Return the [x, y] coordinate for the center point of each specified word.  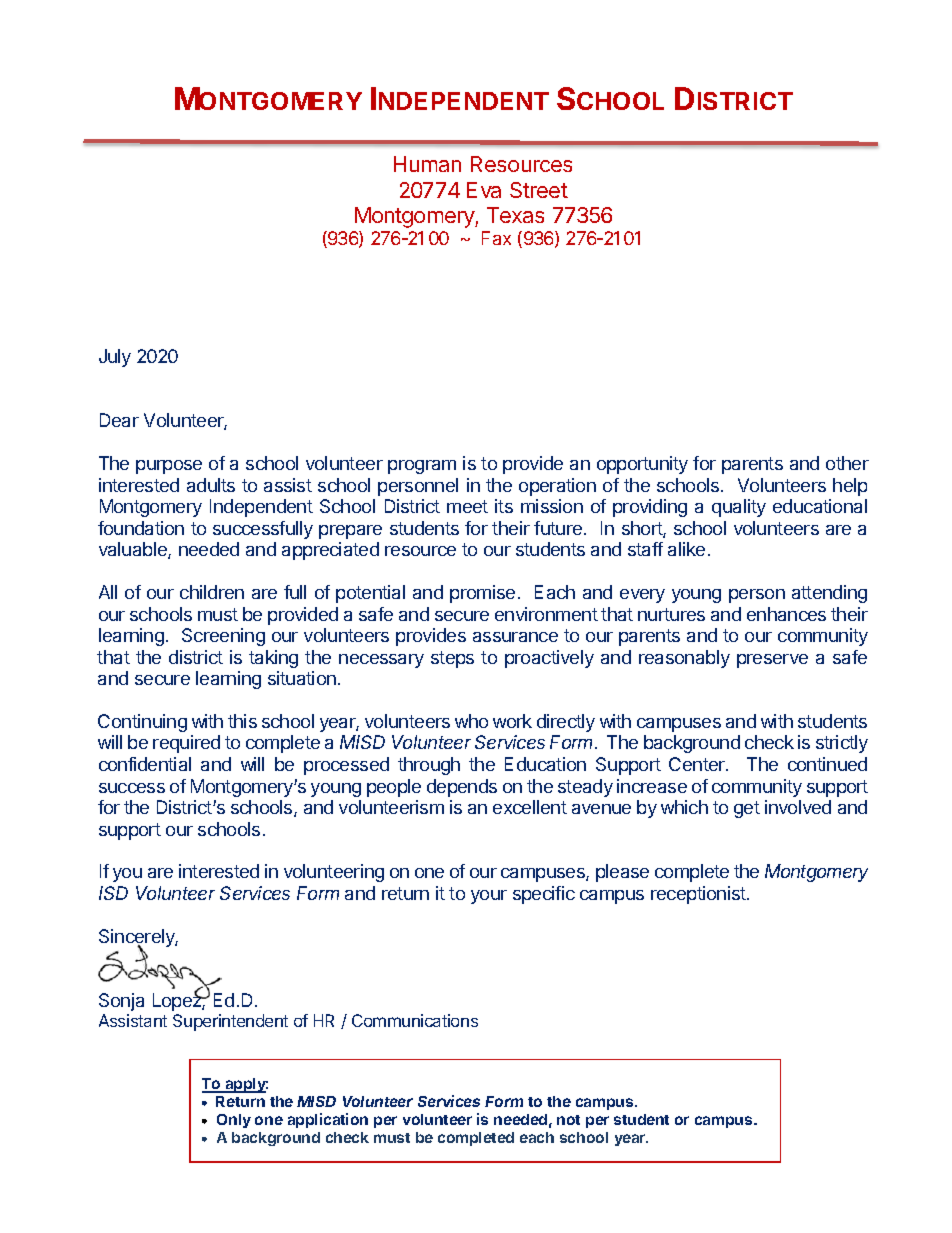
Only [234, 1121]
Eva [484, 190]
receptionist [699, 895]
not [568, 1120]
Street [539, 190]
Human [427, 164]
